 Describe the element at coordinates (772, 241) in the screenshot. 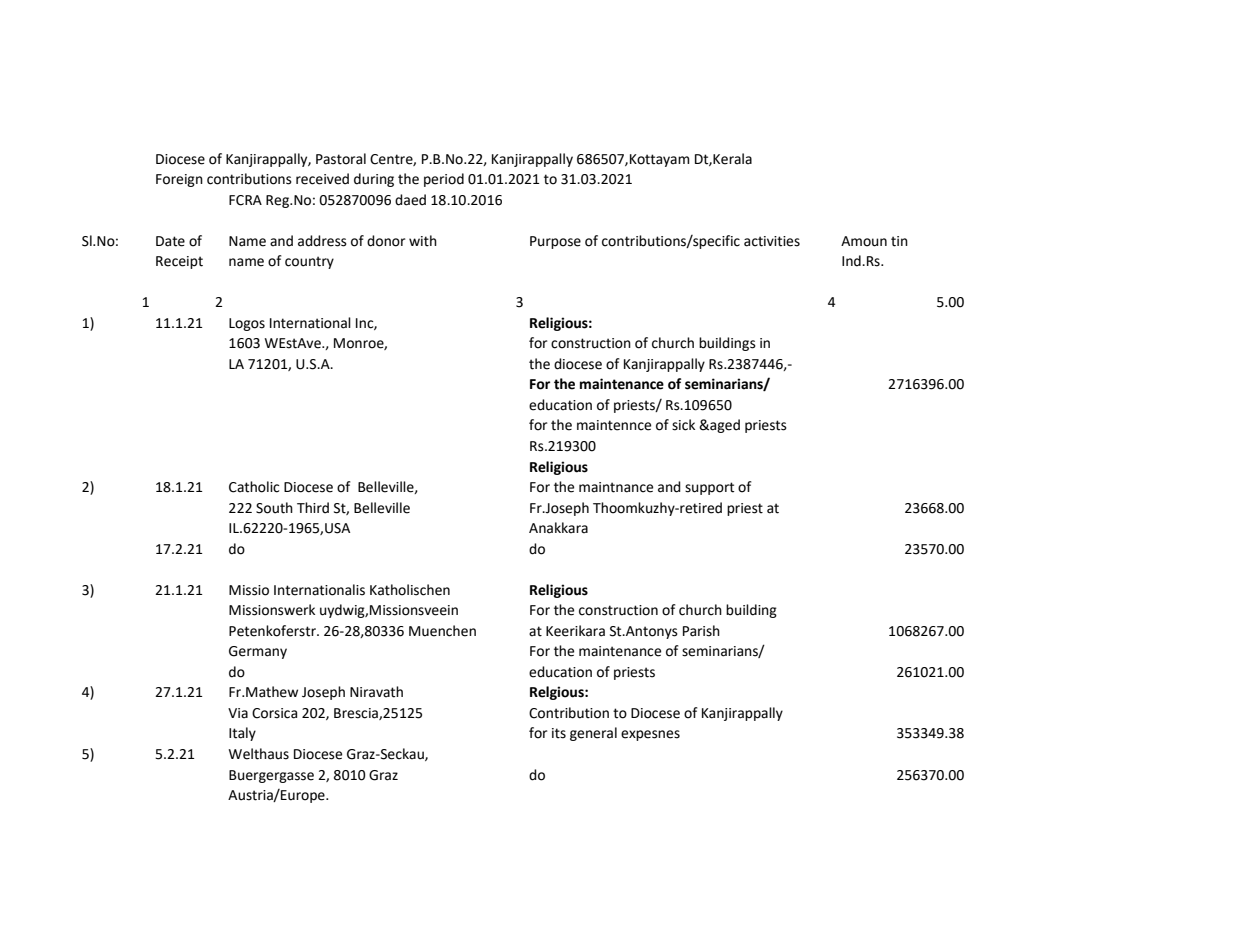

I see `activities` at that location.
